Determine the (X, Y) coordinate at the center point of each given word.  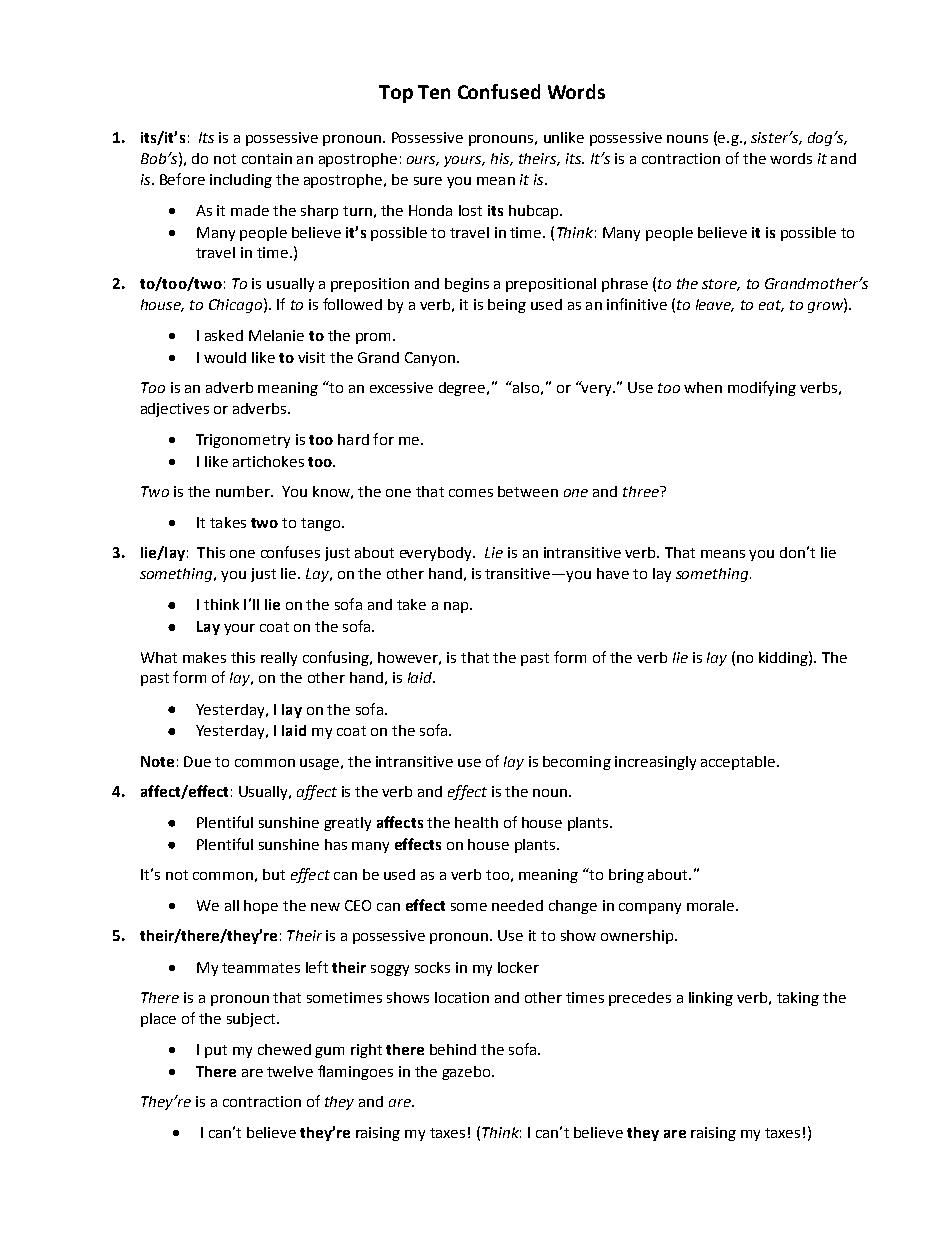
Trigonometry (243, 441)
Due (197, 761)
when (703, 387)
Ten (434, 92)
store (721, 285)
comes (471, 493)
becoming (577, 763)
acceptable (739, 763)
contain (267, 158)
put (216, 1051)
